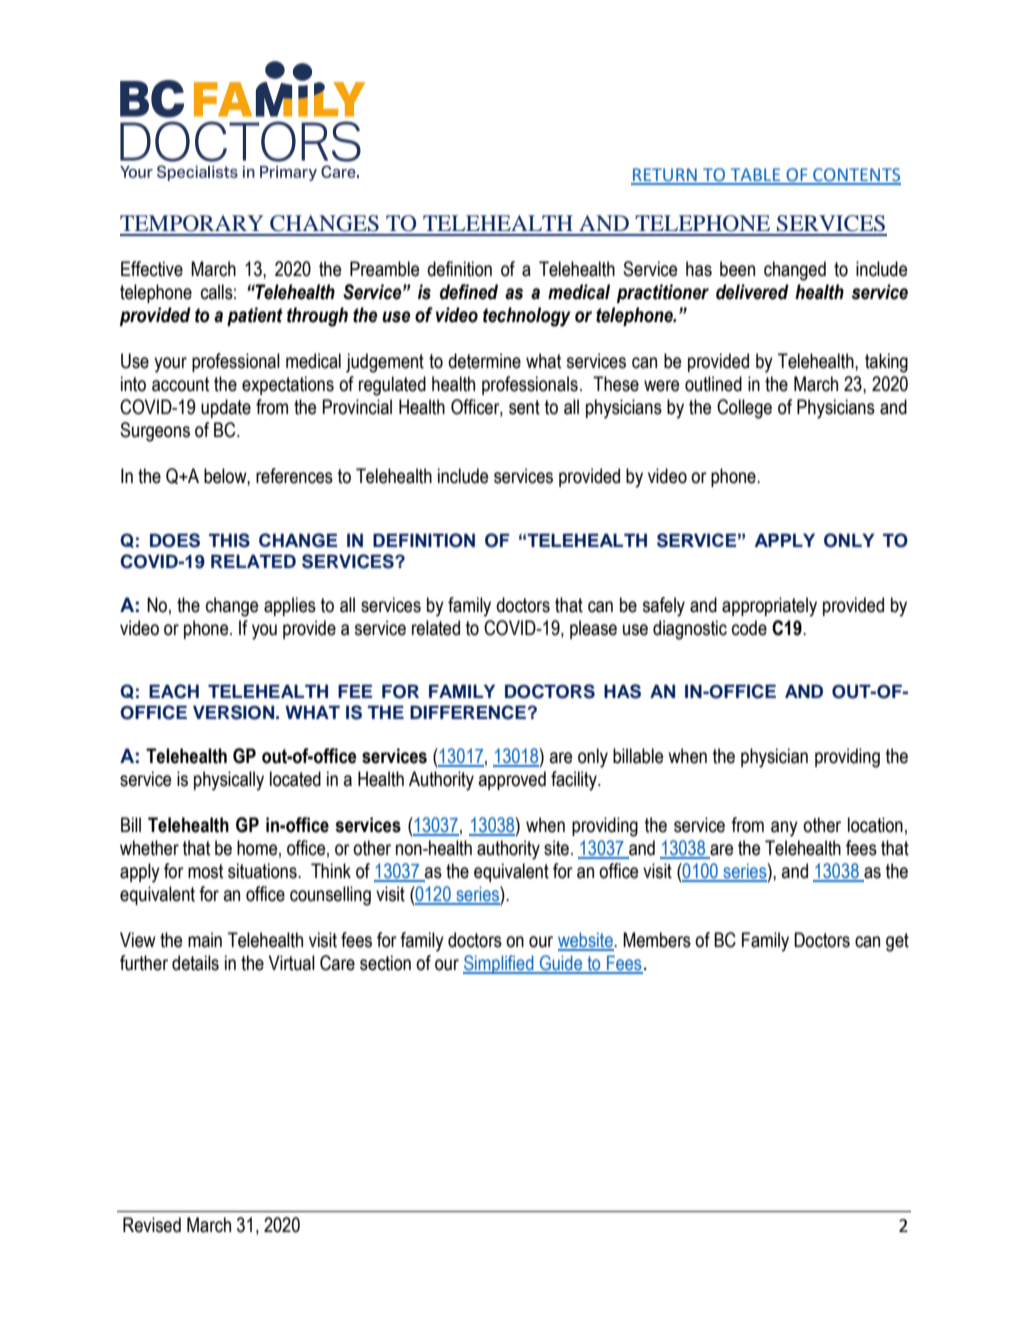  Describe the element at coordinates (749, 628) in the image. I see `code` at that location.
